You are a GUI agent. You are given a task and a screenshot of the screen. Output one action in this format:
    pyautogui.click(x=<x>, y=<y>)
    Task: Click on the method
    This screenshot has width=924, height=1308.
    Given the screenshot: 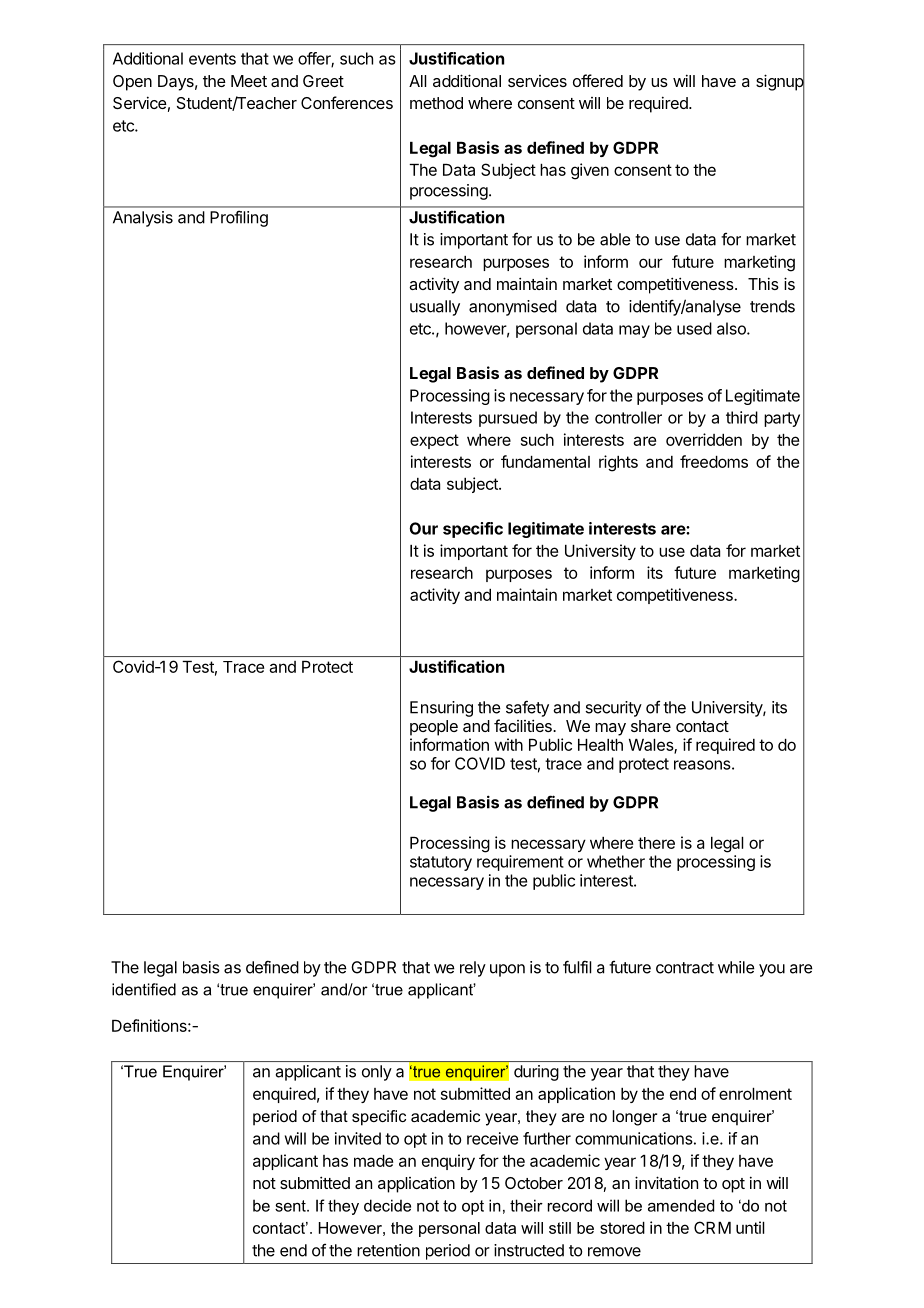 What is the action you would take?
    pyautogui.click(x=436, y=103)
